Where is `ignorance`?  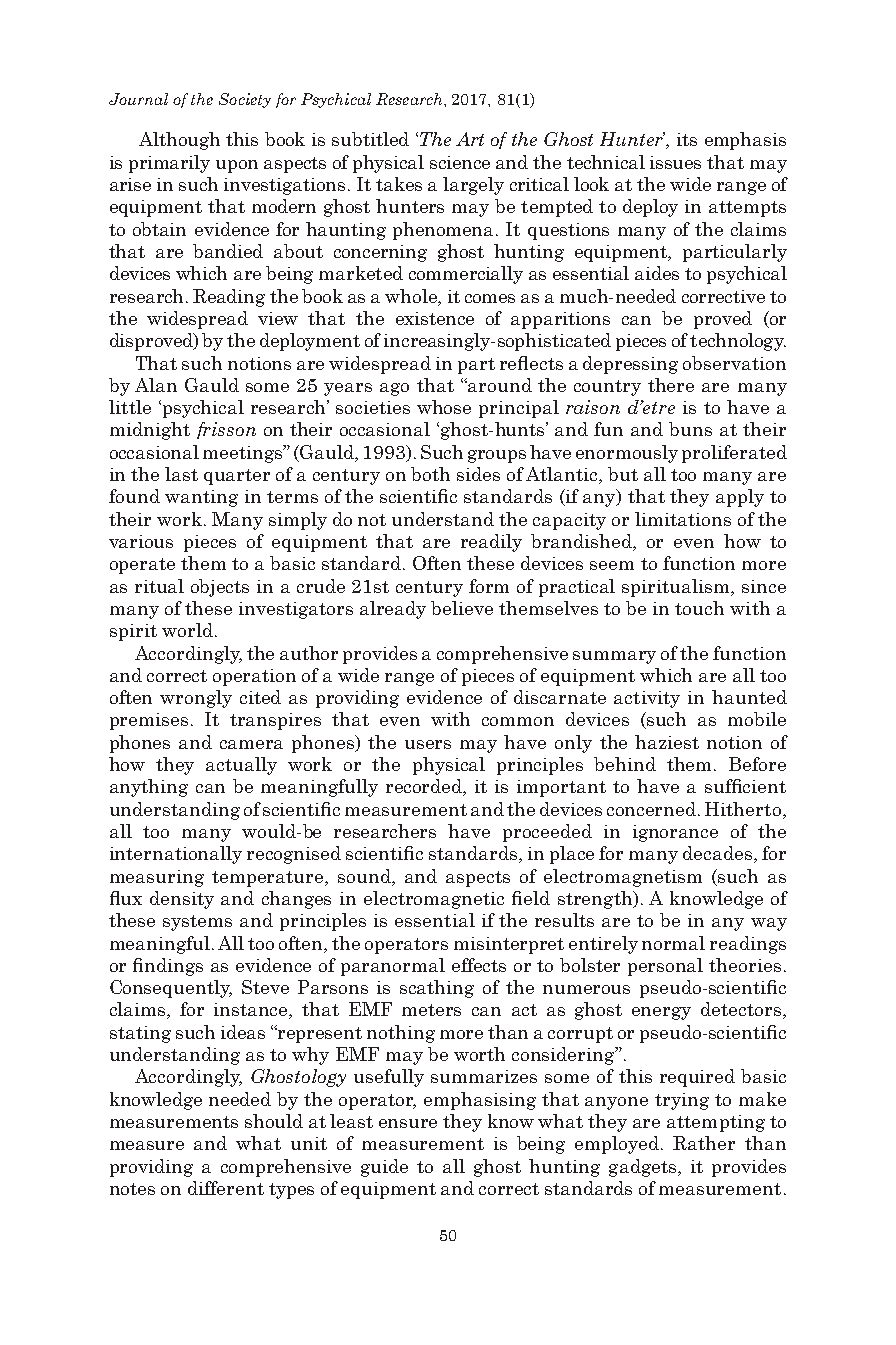 ignorance is located at coordinates (675, 833).
